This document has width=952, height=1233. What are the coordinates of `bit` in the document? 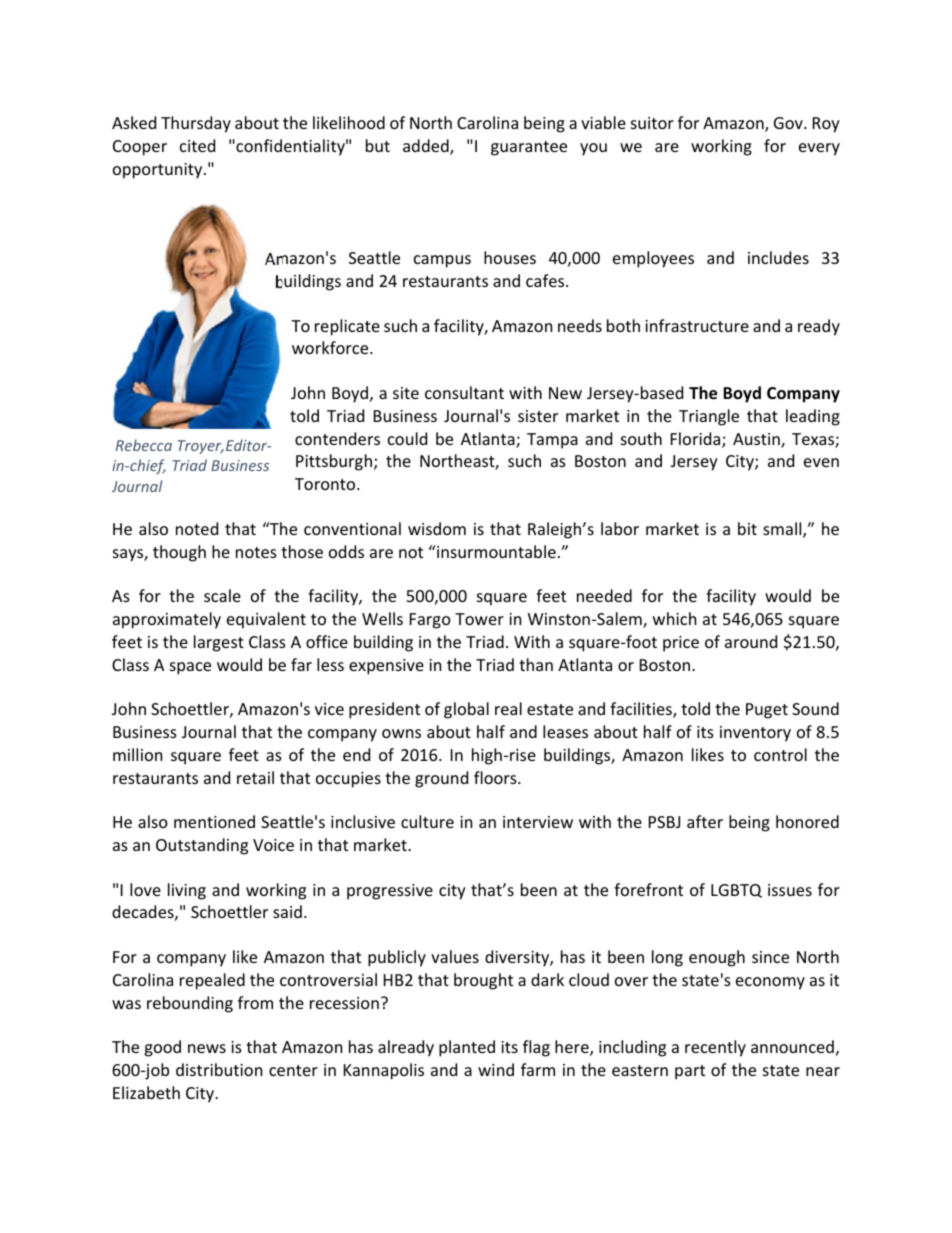 It's located at (747, 528).
